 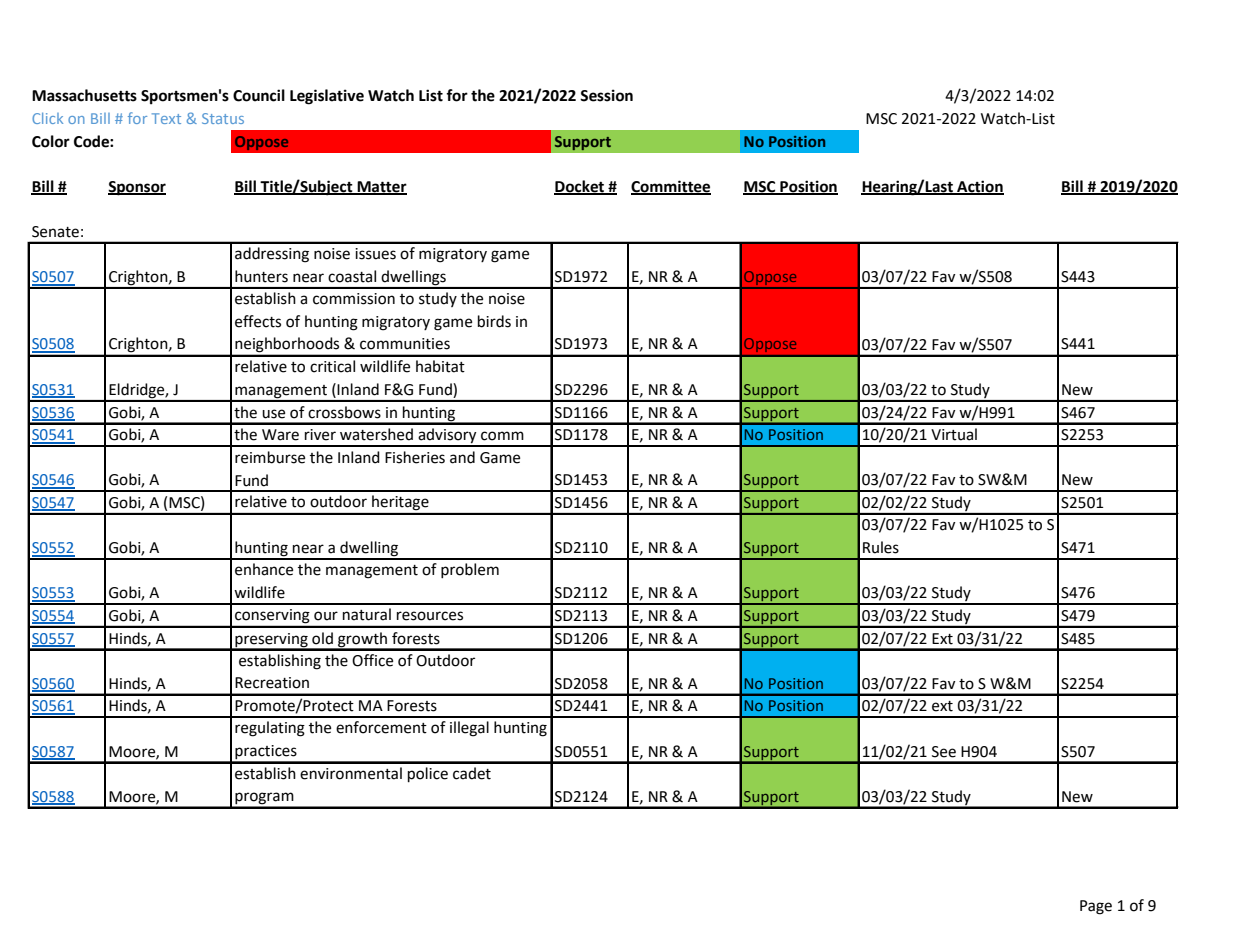 What do you see at coordinates (166, 118) in the page?
I see `Text` at bounding box center [166, 118].
